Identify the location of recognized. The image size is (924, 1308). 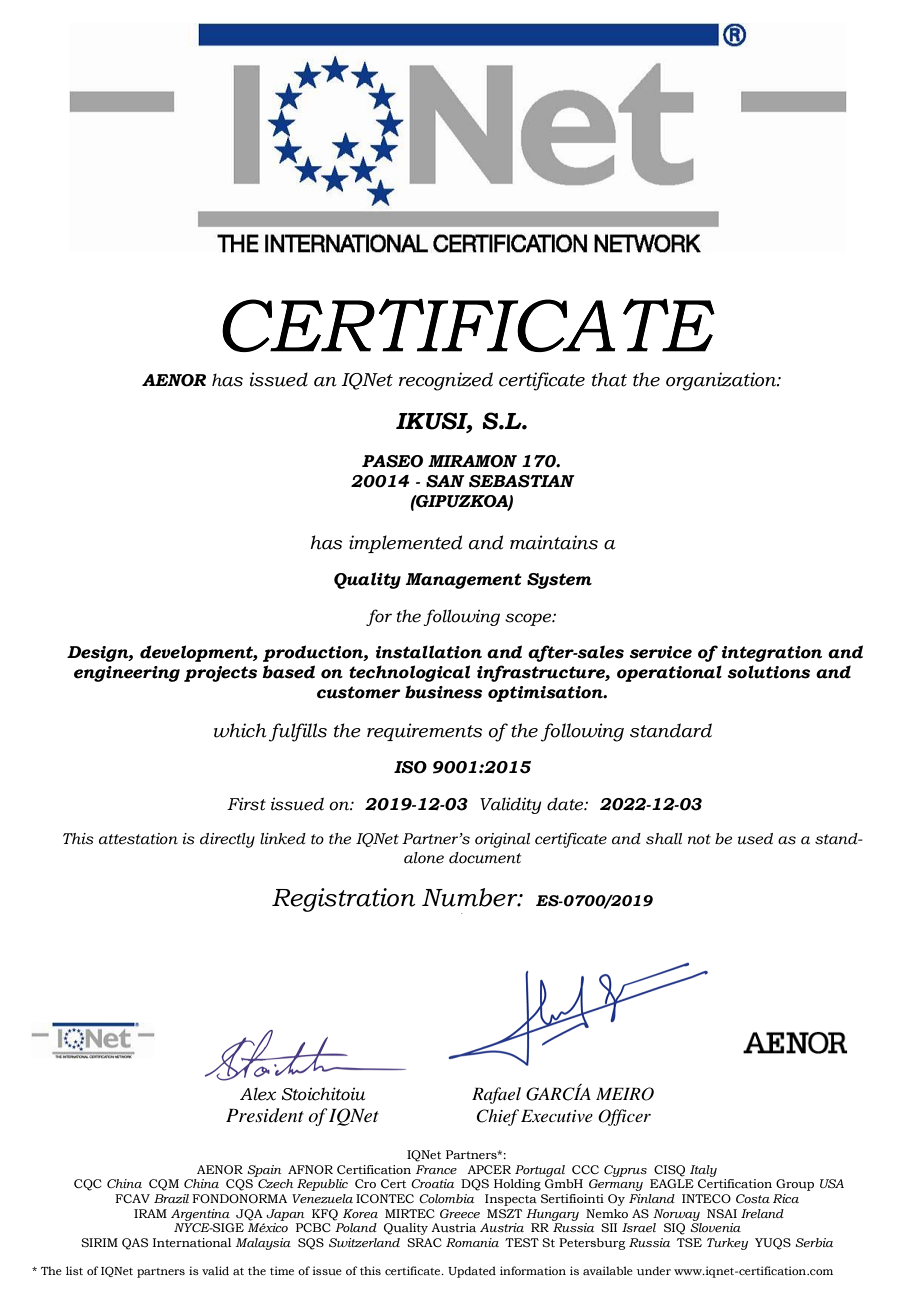
(446, 381).
